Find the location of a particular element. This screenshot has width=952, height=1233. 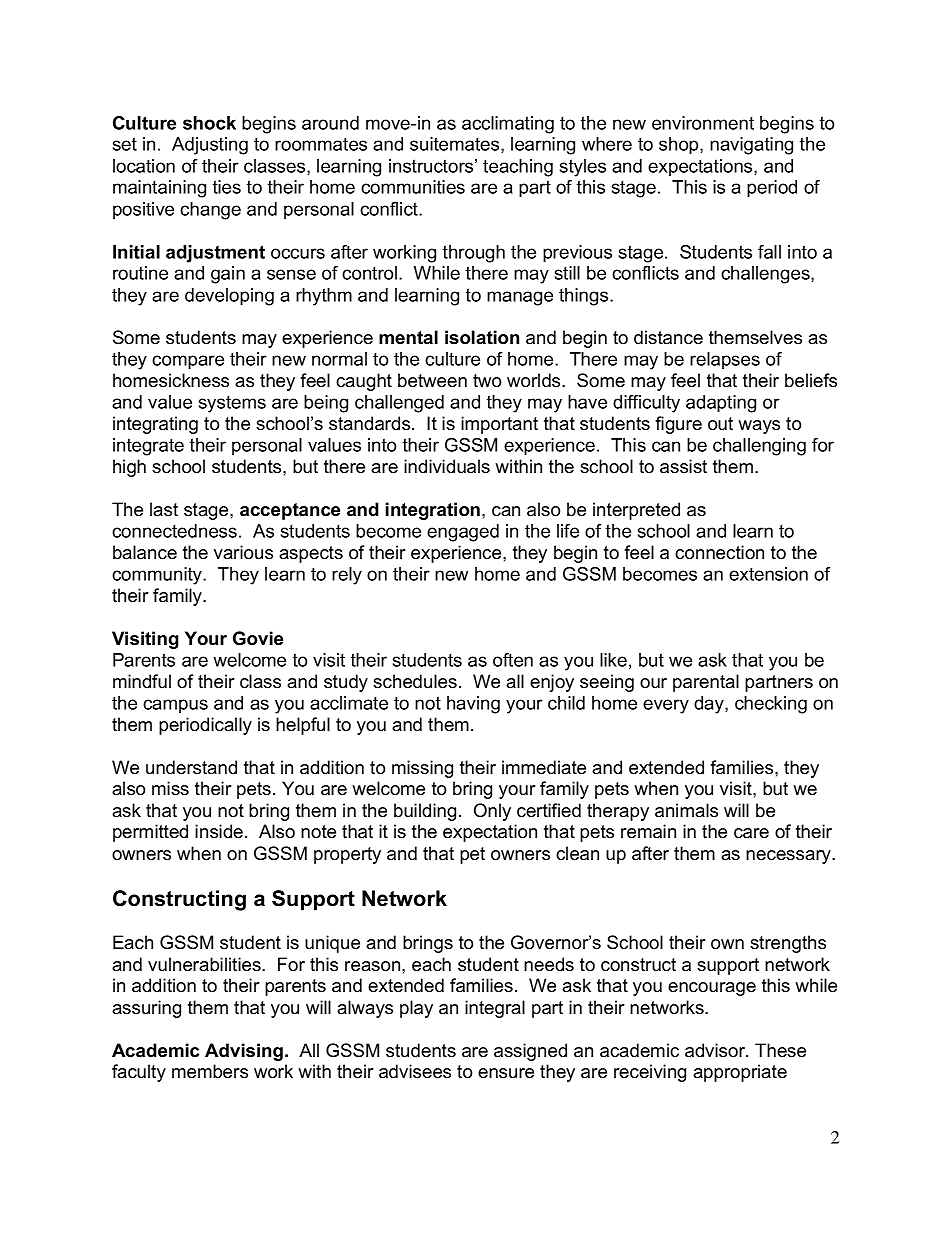

community is located at coordinates (158, 576).
